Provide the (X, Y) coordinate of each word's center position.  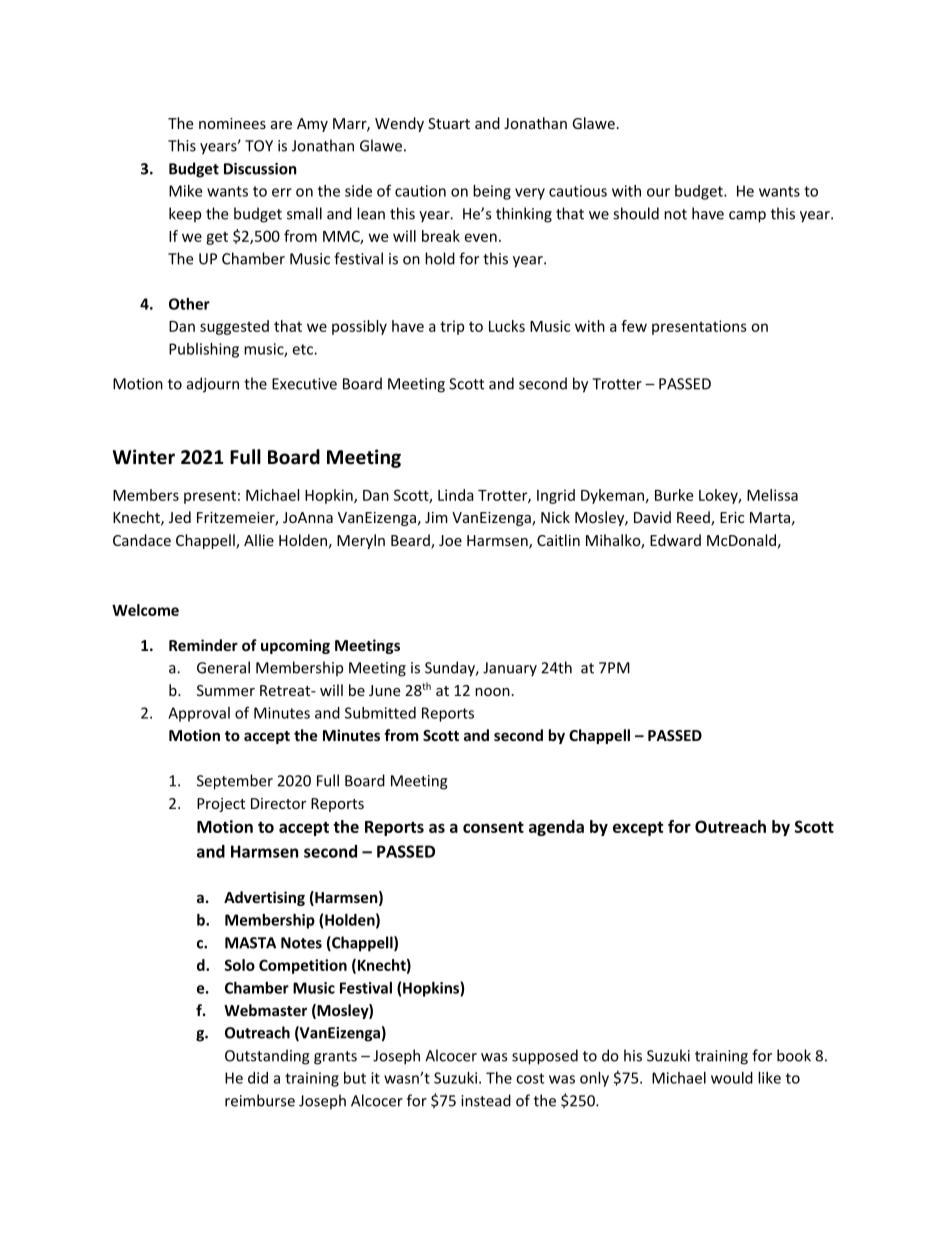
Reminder (203, 645)
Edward (675, 540)
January (510, 669)
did (258, 1078)
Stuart (449, 123)
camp (747, 217)
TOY (259, 146)
